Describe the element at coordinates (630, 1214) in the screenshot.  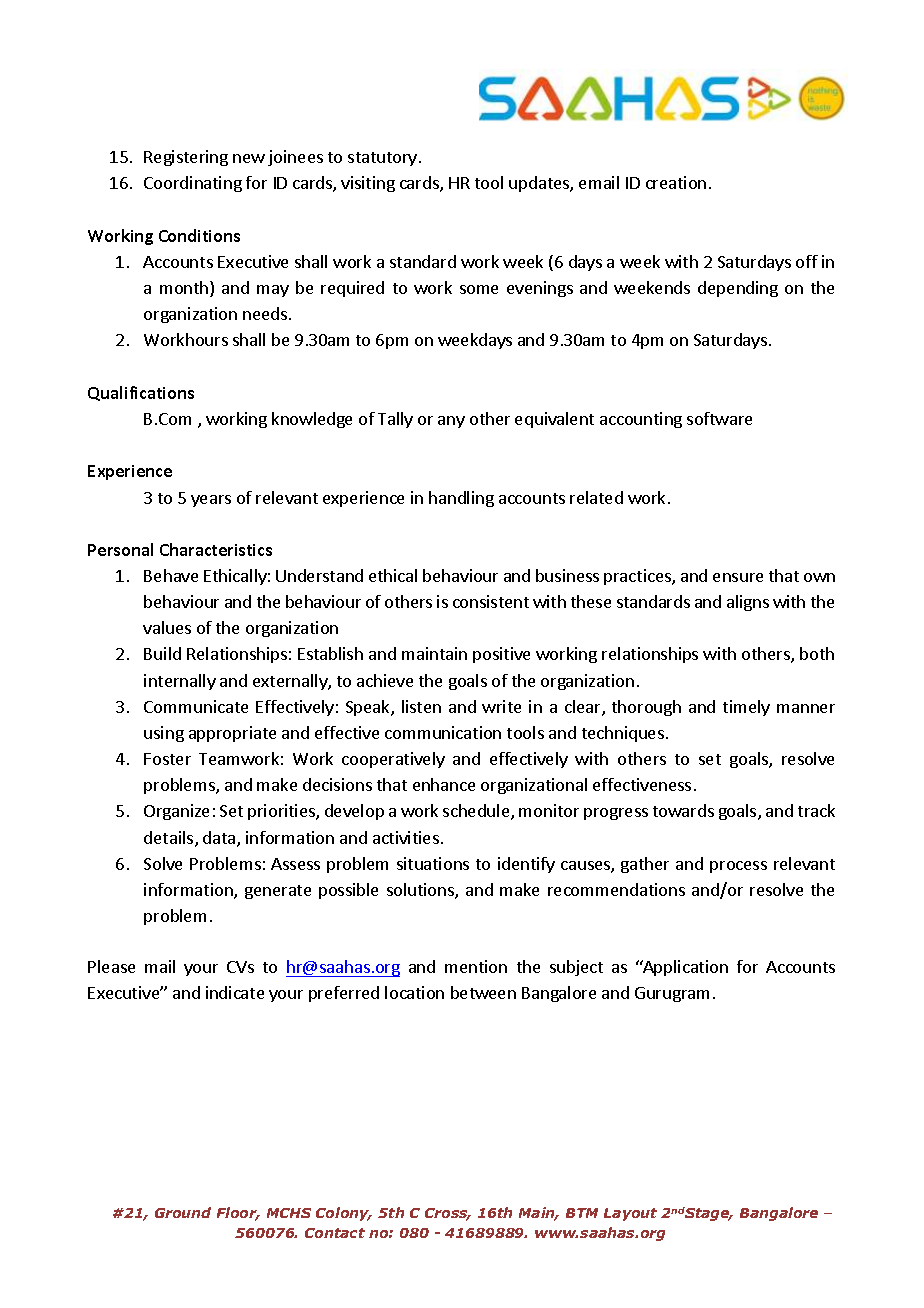
I see `Layout` at that location.
